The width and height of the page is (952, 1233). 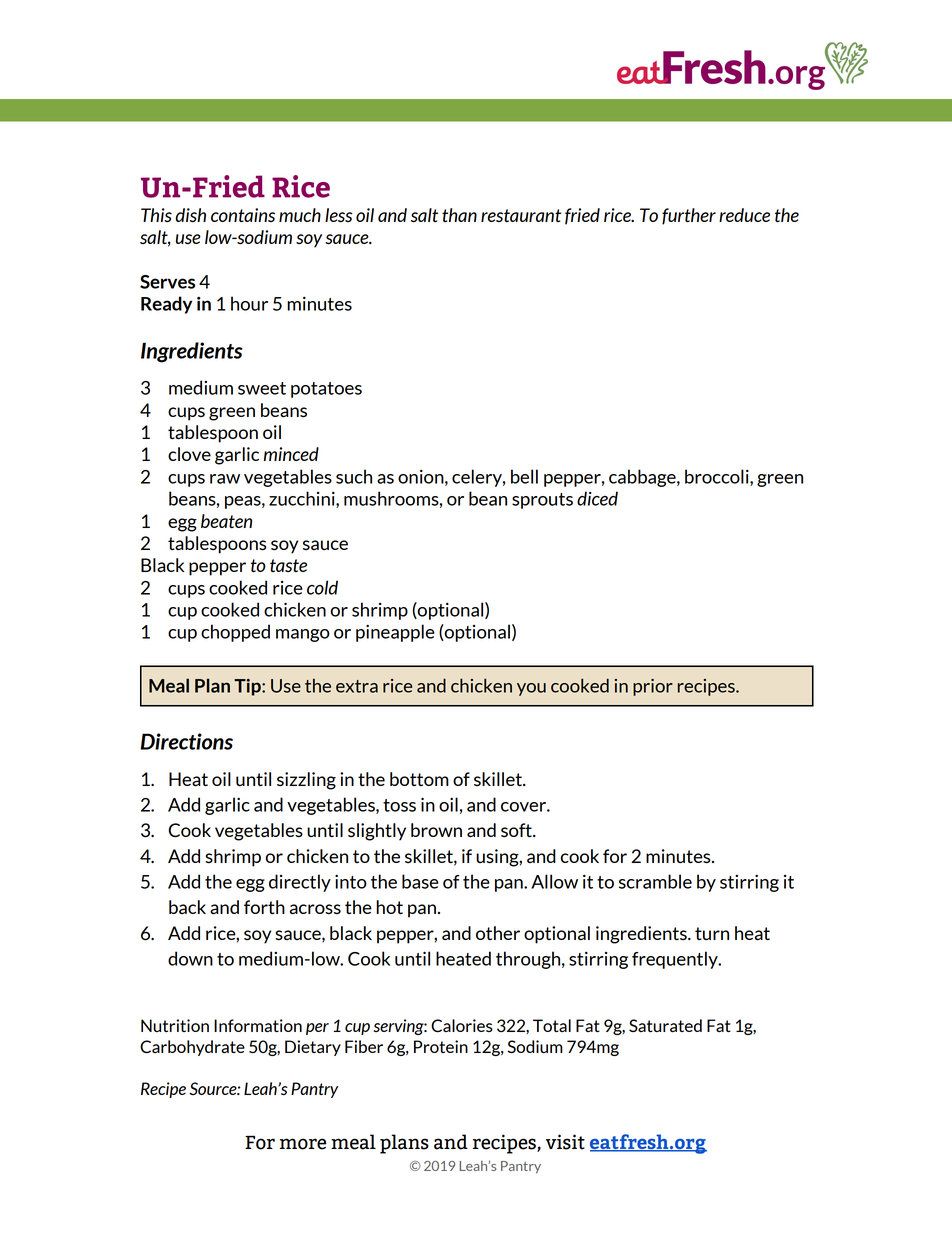 What do you see at coordinates (441, 1046) in the page?
I see `Protein` at bounding box center [441, 1046].
